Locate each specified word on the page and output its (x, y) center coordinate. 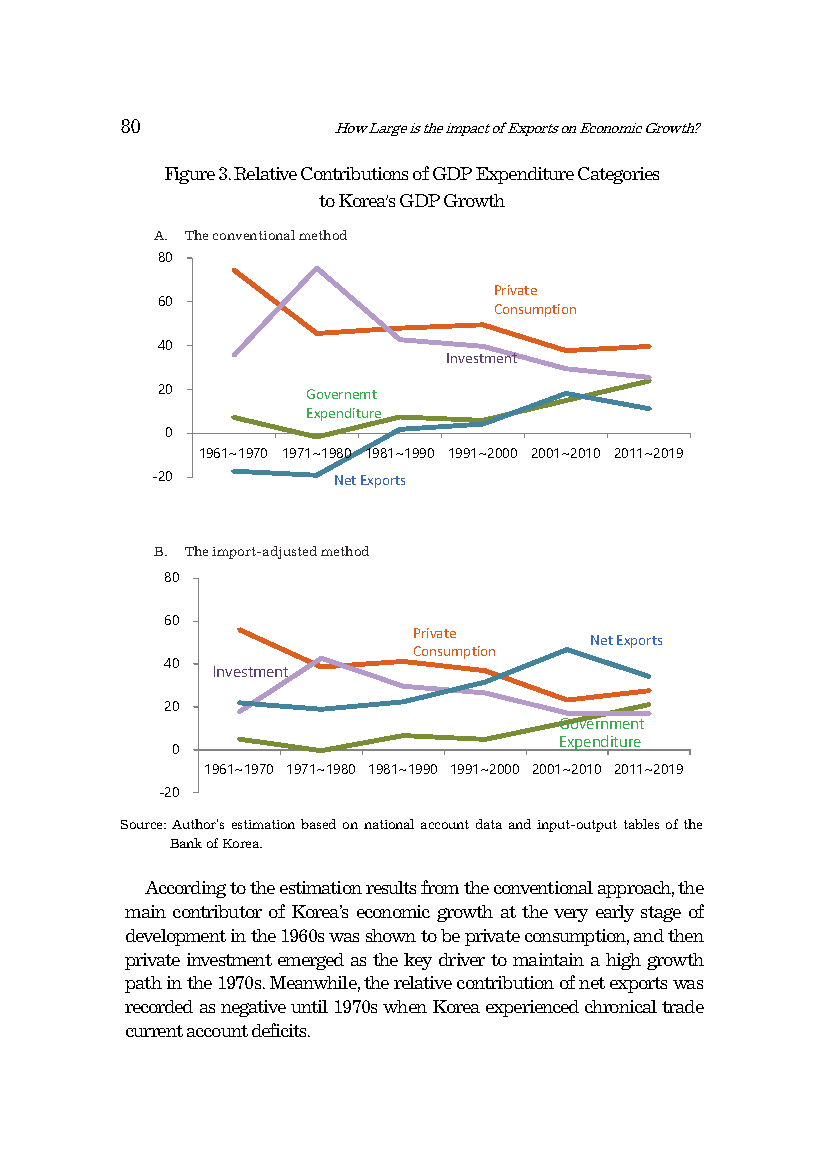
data (489, 824)
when (405, 1006)
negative (253, 1008)
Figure (190, 175)
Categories (618, 175)
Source (143, 824)
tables (641, 824)
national (389, 824)
